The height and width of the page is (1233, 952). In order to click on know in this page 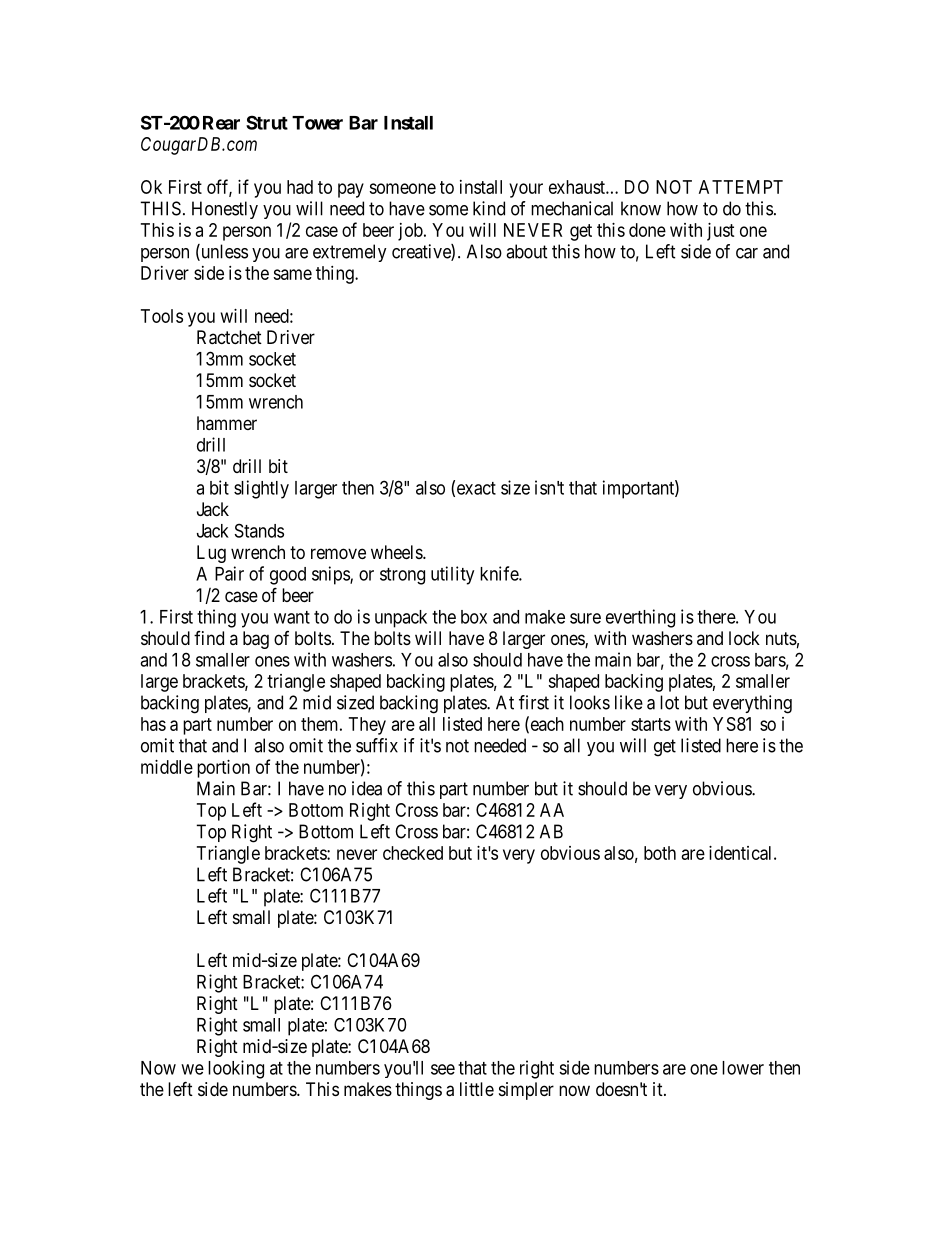, I will do `click(641, 208)`.
